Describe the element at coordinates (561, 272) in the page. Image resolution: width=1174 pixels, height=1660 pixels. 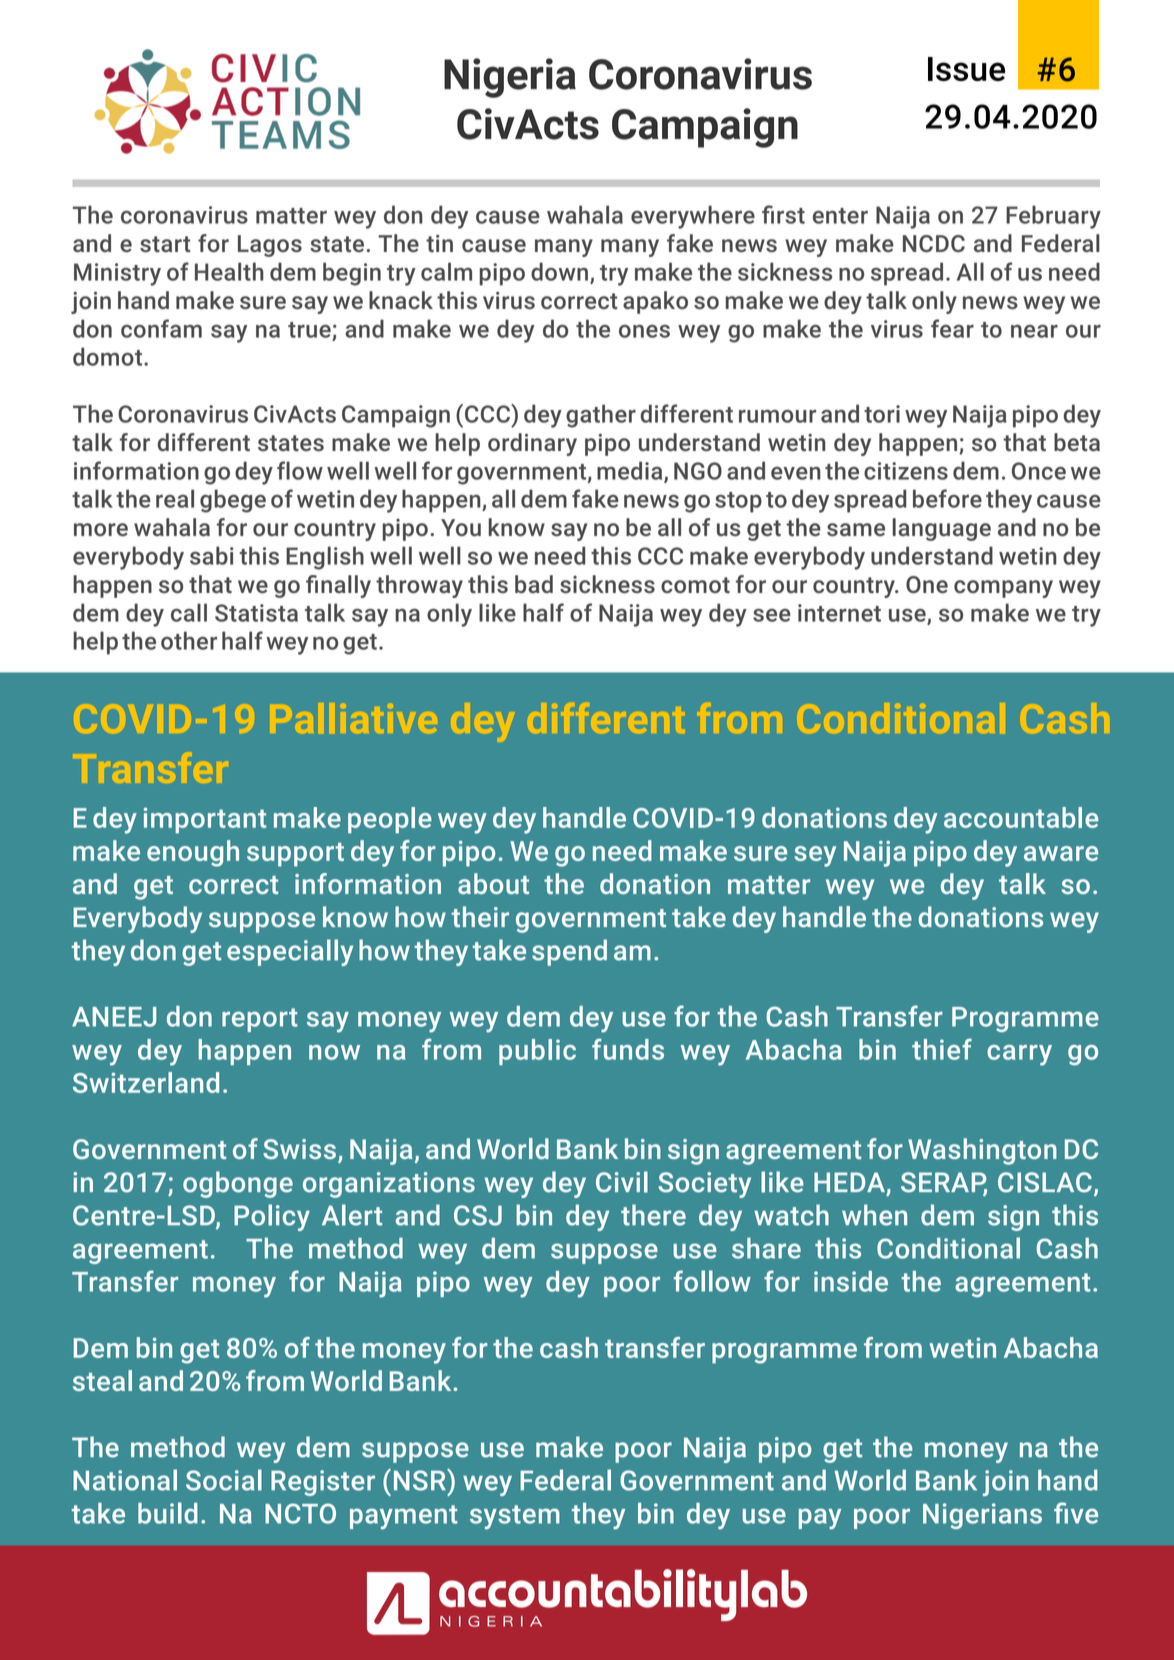
I see `down` at that location.
